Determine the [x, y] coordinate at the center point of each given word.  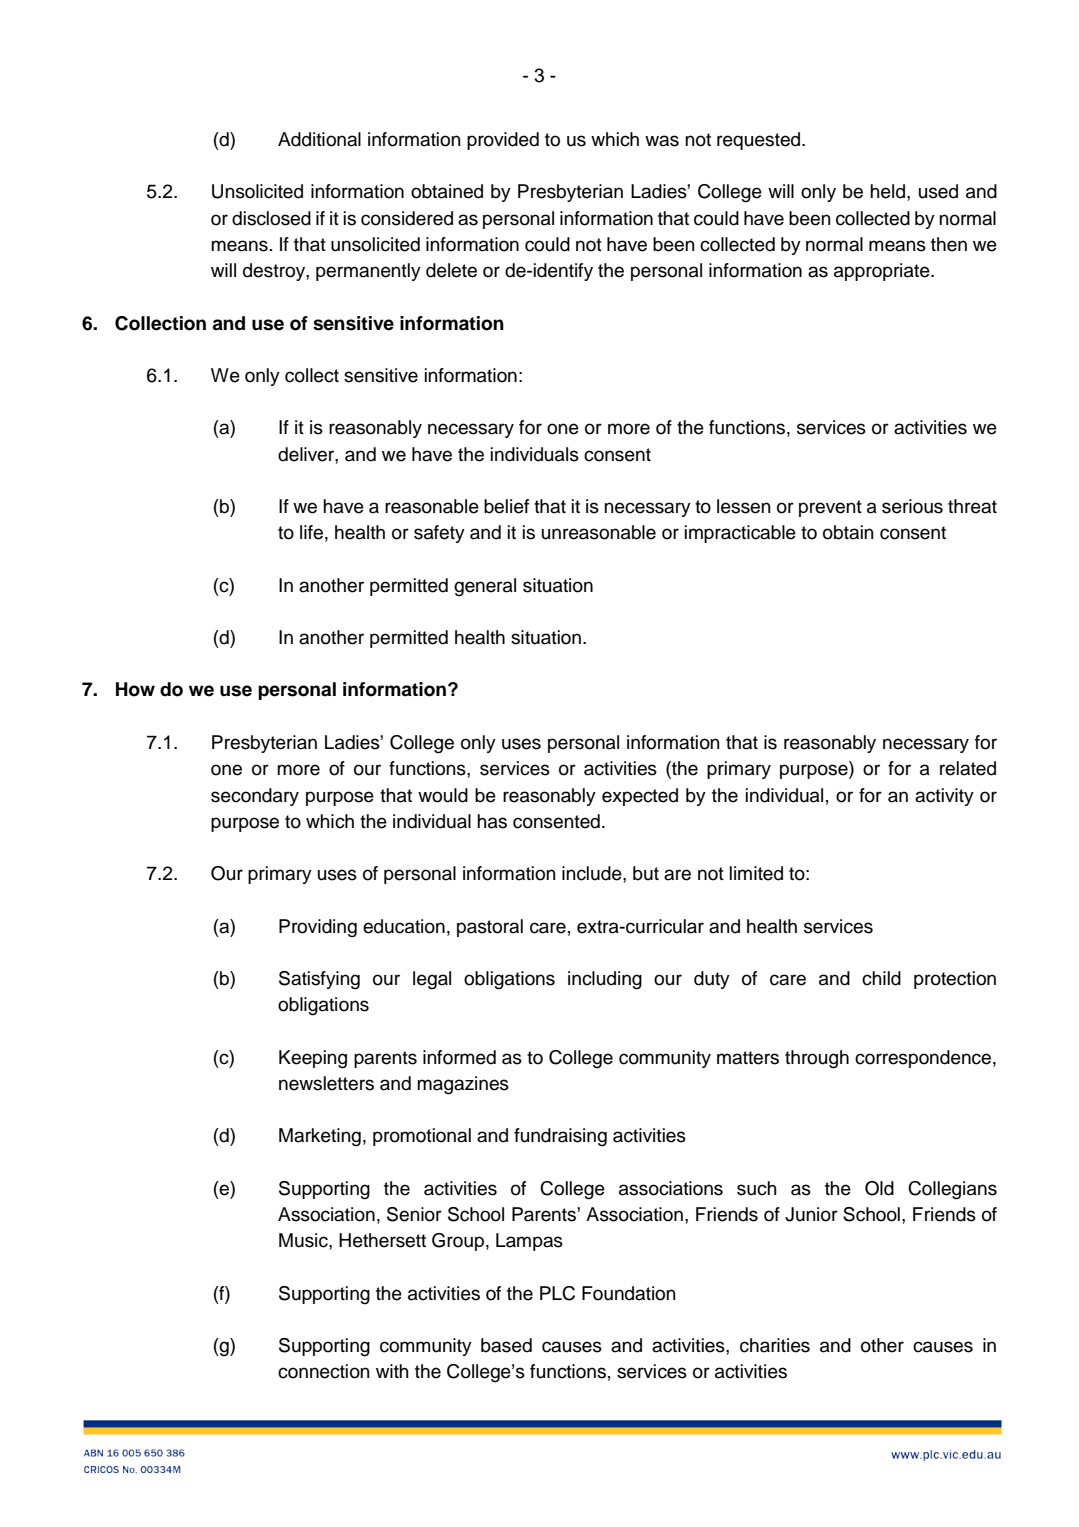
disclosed [271, 218]
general [485, 587]
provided [503, 141]
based [506, 1345]
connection [324, 1371]
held [887, 191]
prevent [830, 508]
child [881, 978]
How [135, 689]
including [605, 980]
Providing [318, 928]
